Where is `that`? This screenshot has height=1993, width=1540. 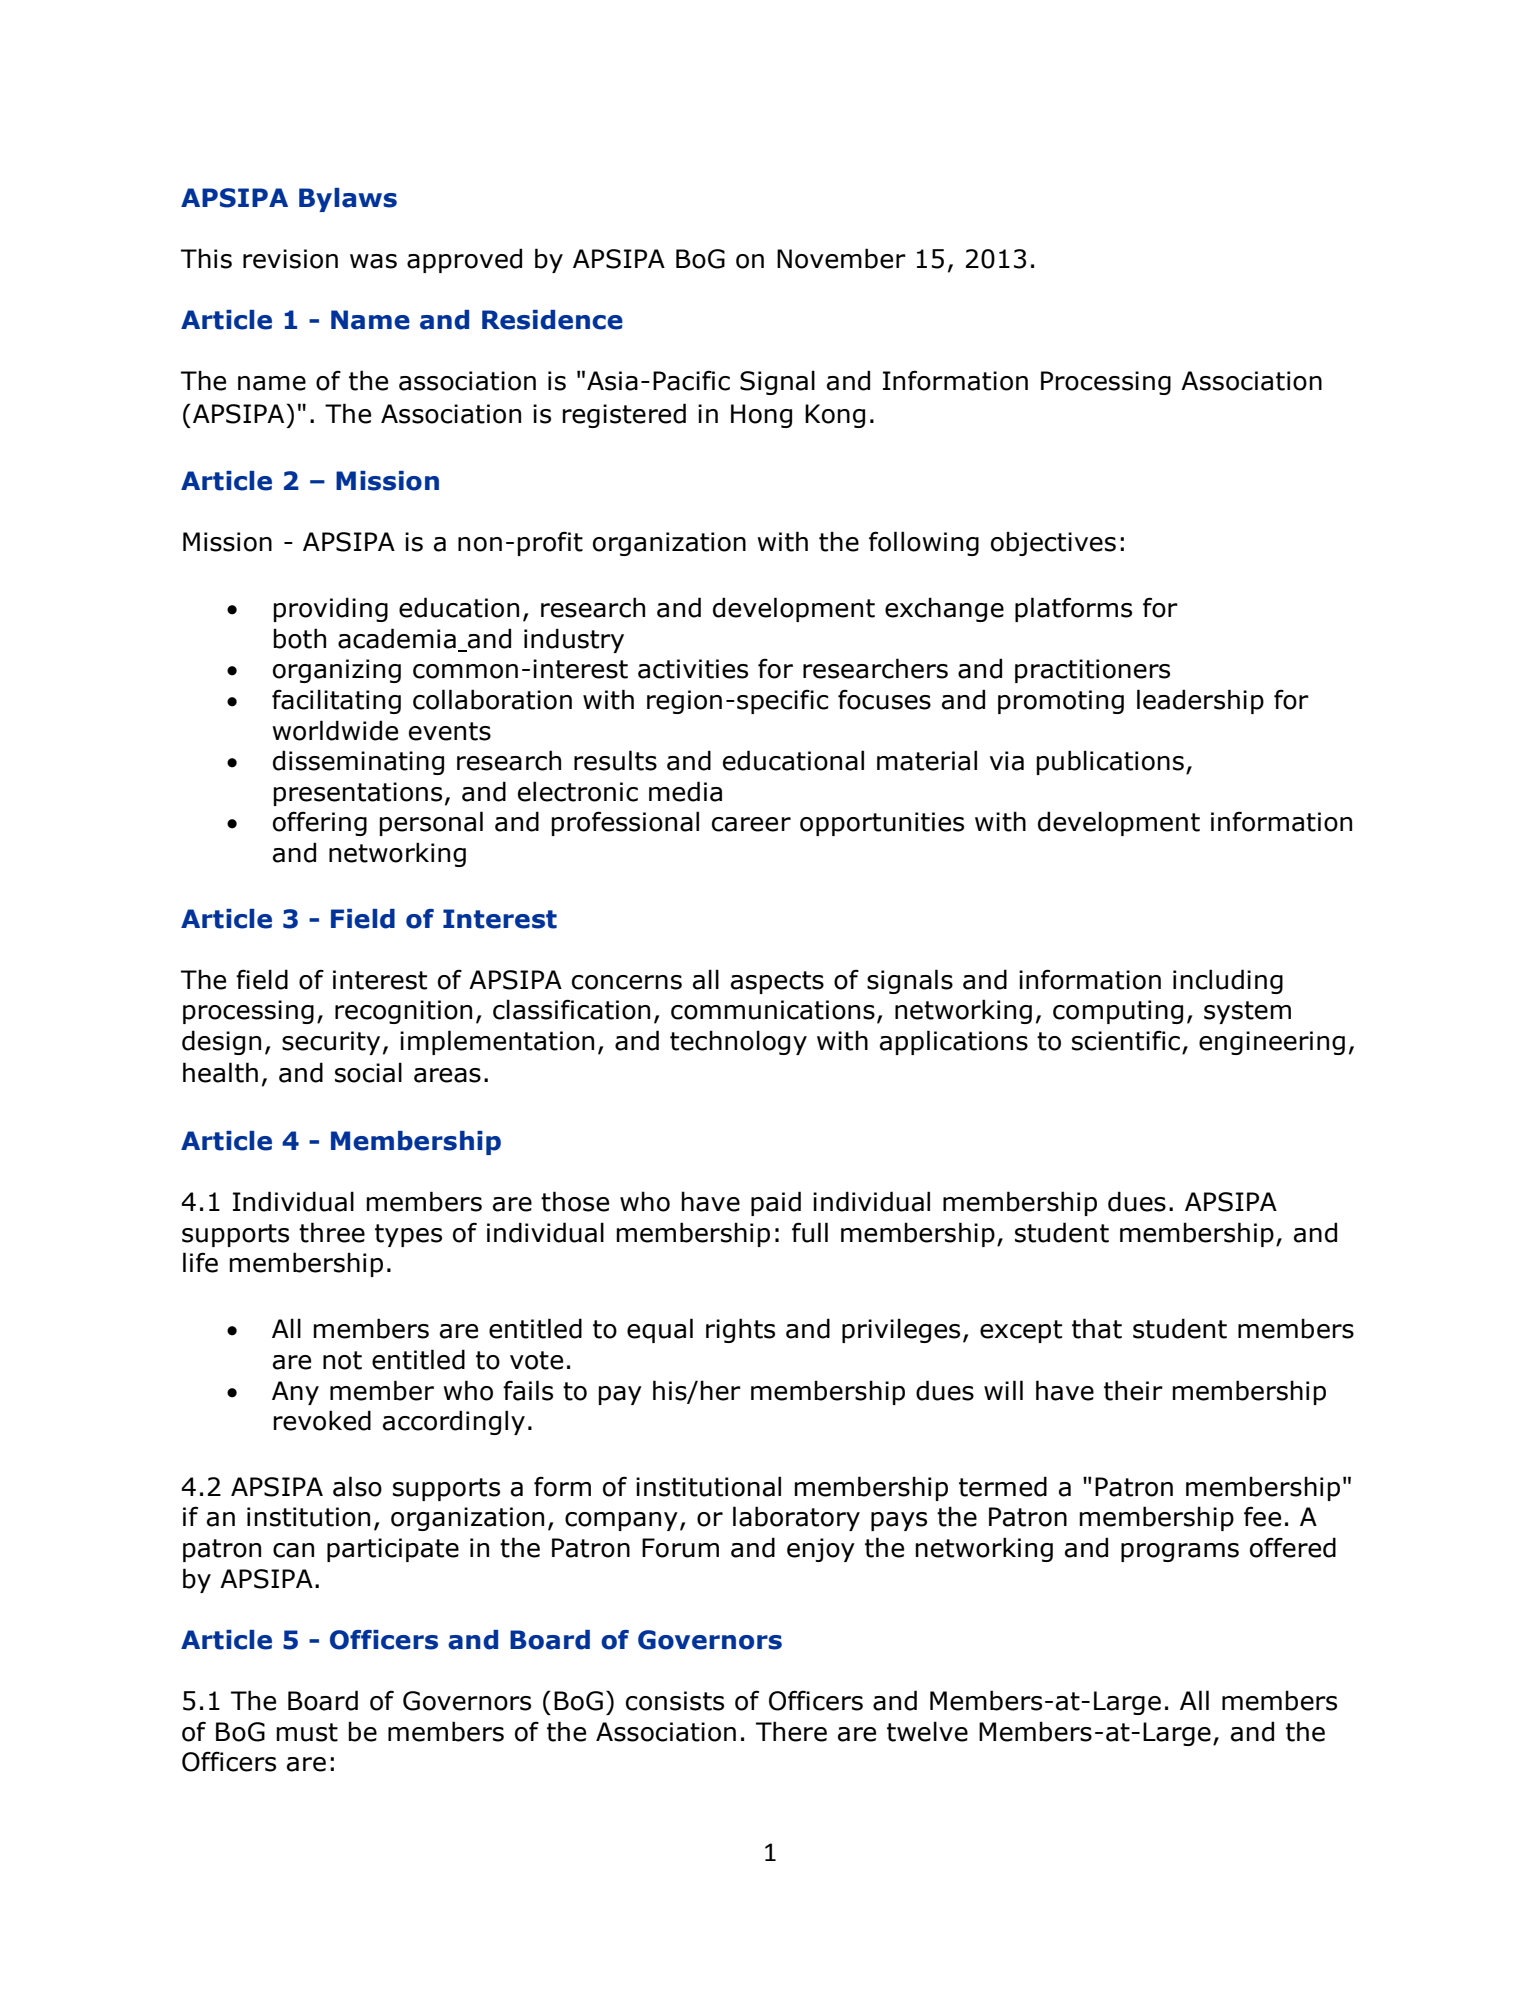 that is located at coordinates (1097, 1328).
